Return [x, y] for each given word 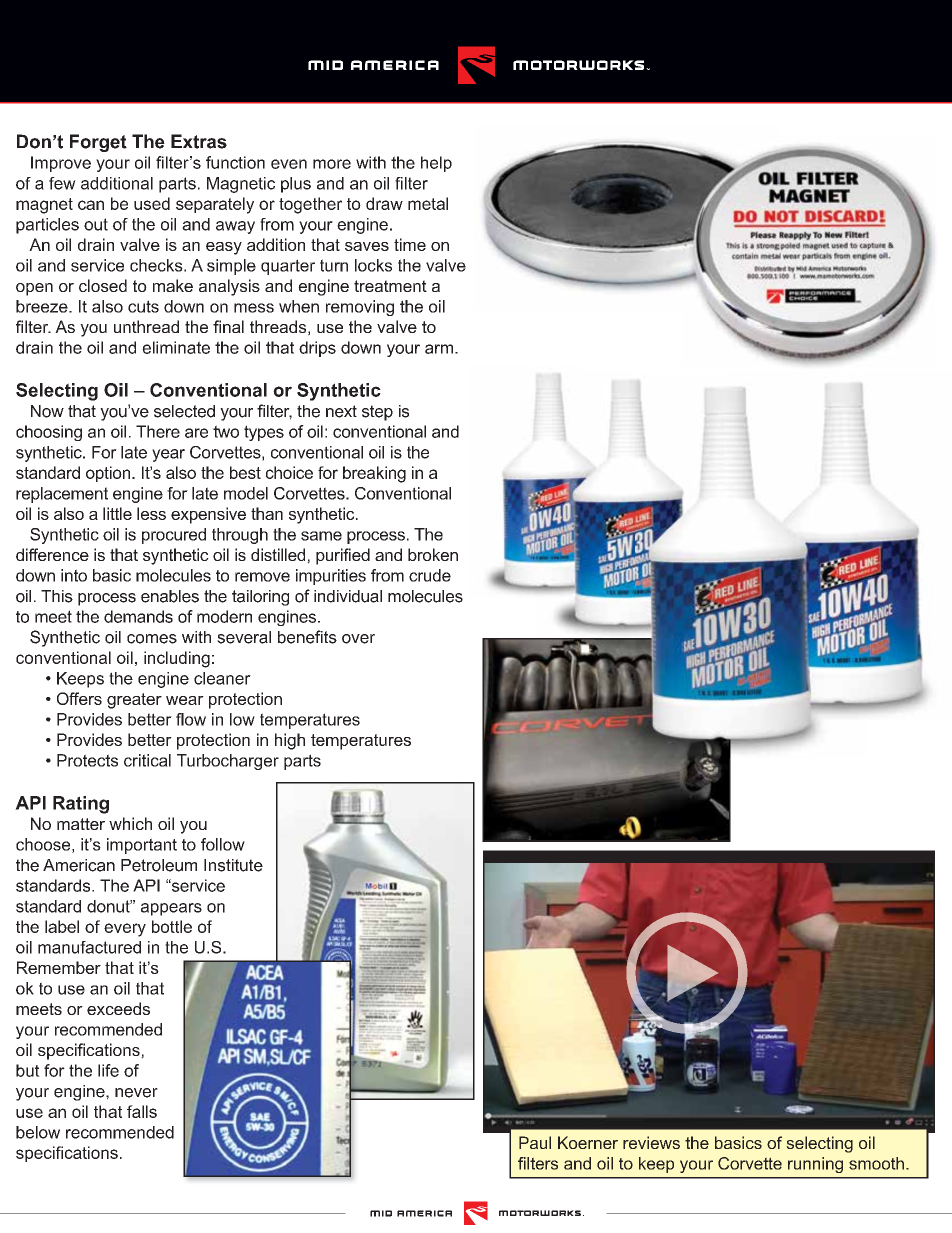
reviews [651, 1142]
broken [433, 554]
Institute [233, 865]
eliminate [176, 347]
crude [430, 575]
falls [142, 1111]
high [290, 741]
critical [147, 760]
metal [428, 203]
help [436, 164]
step [377, 413]
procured [174, 536]
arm [439, 349]
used [152, 203]
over [358, 639]
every [125, 930]
